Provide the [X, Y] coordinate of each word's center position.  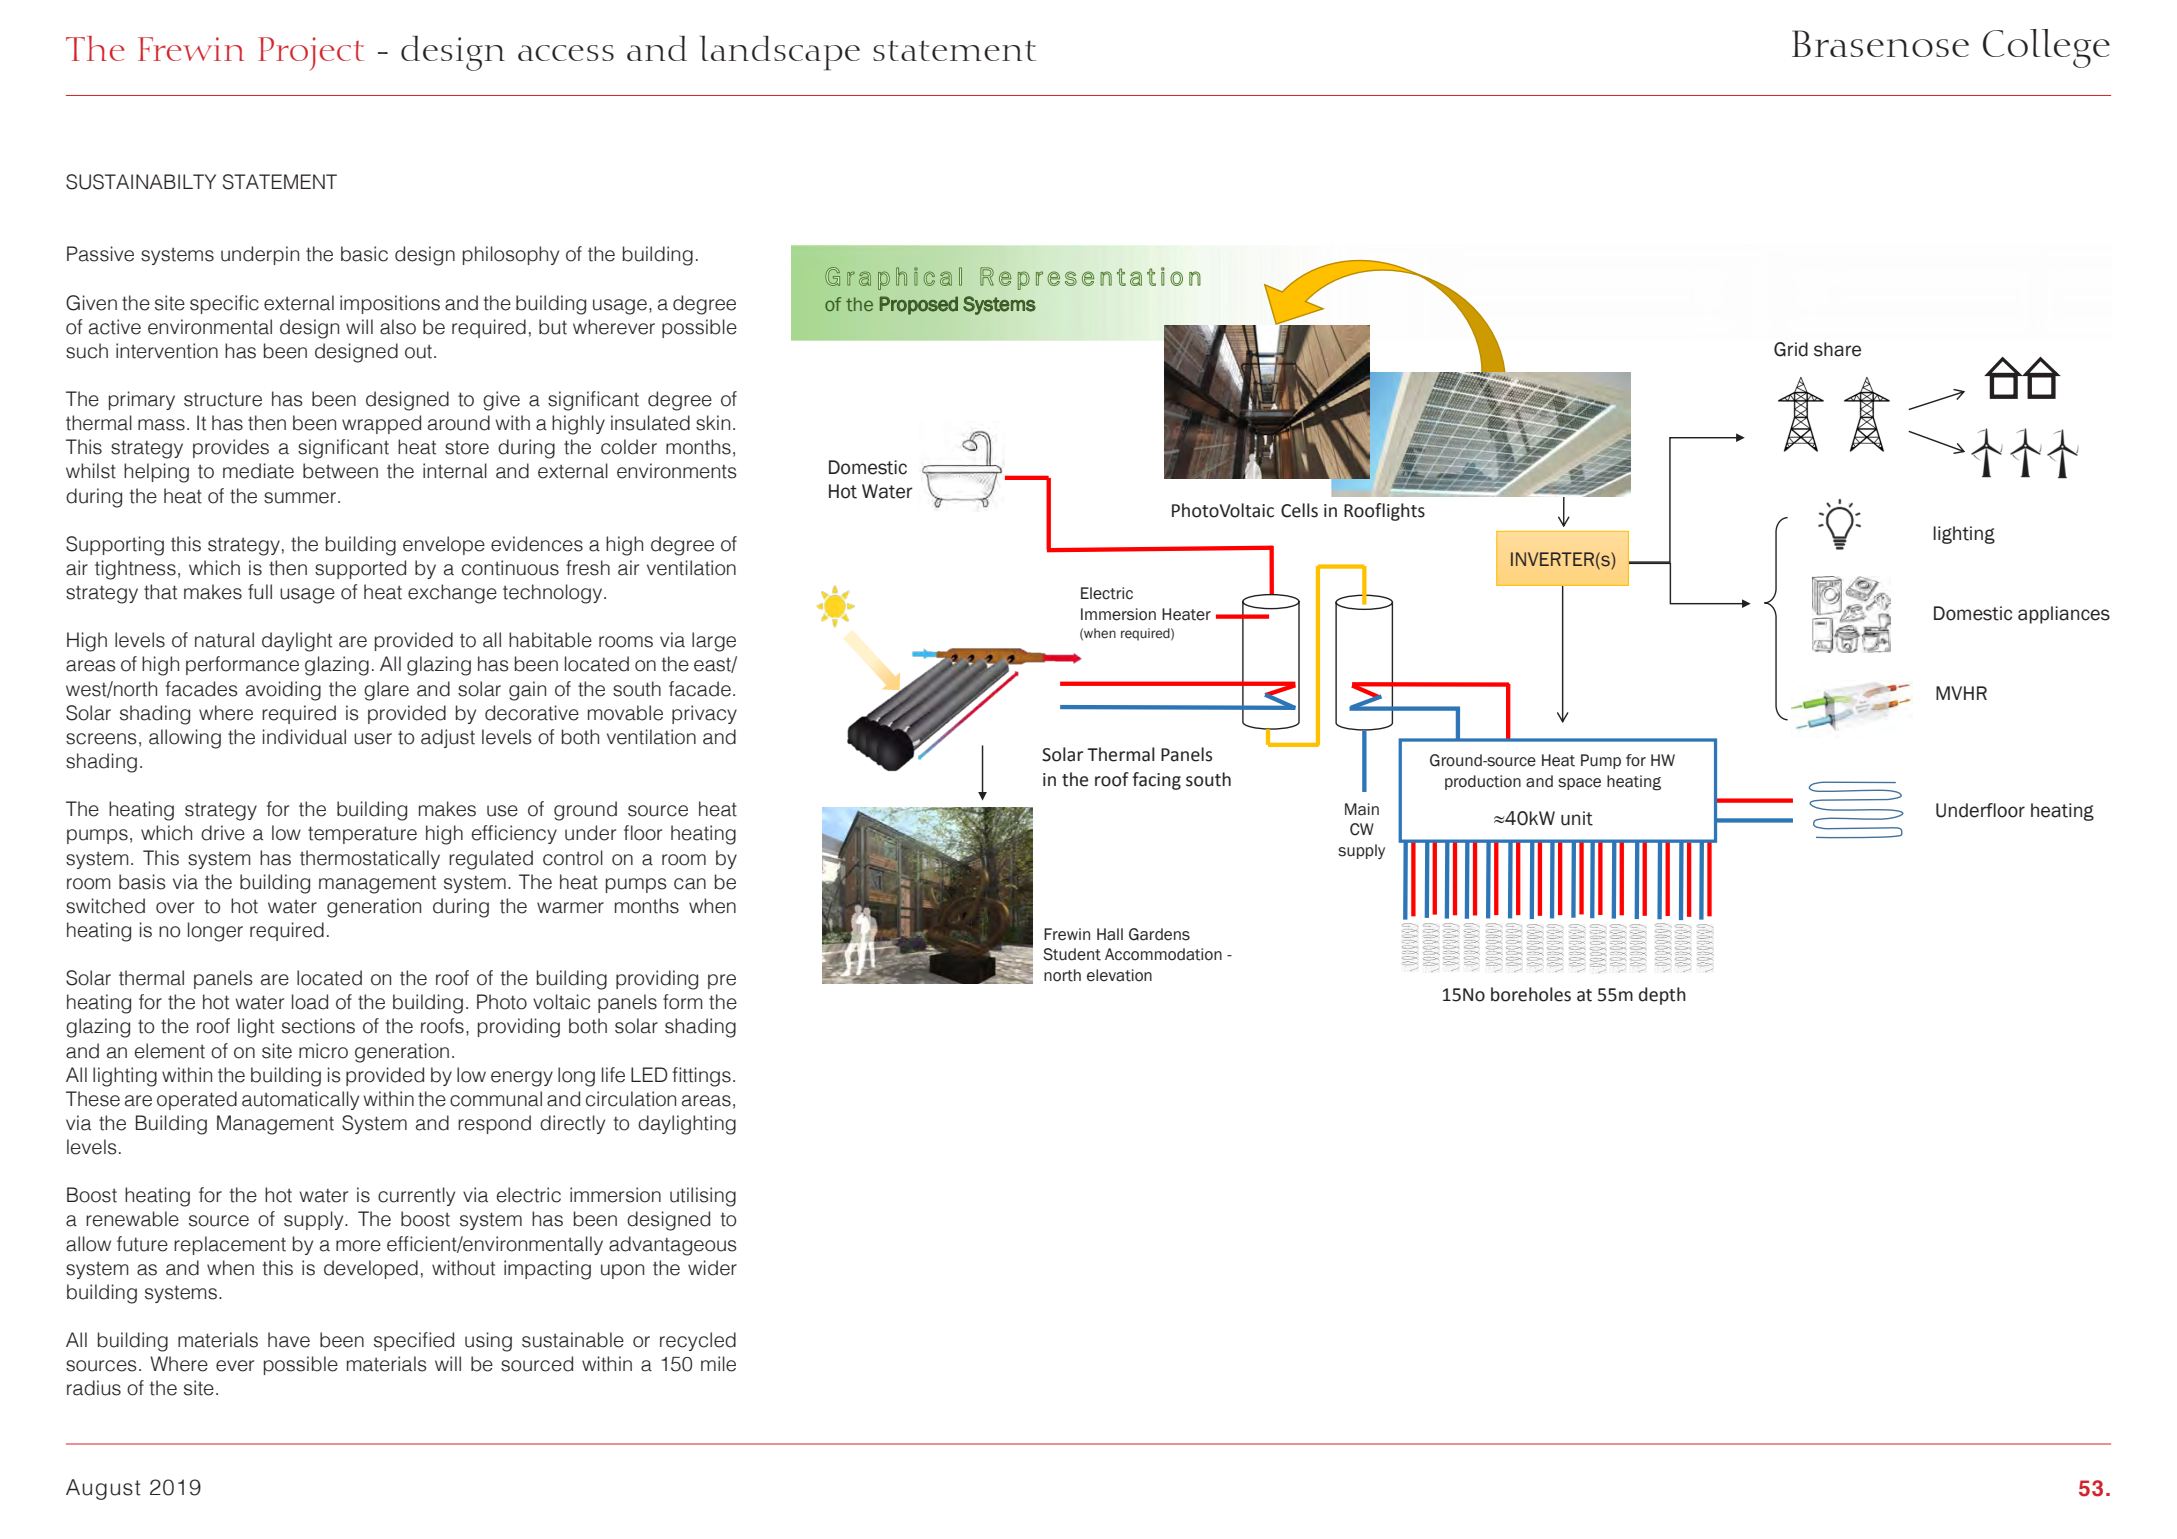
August [103, 1489]
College [2046, 48]
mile [718, 1364]
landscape [780, 53]
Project [311, 54]
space [1579, 784]
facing [1156, 781]
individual [304, 737]
